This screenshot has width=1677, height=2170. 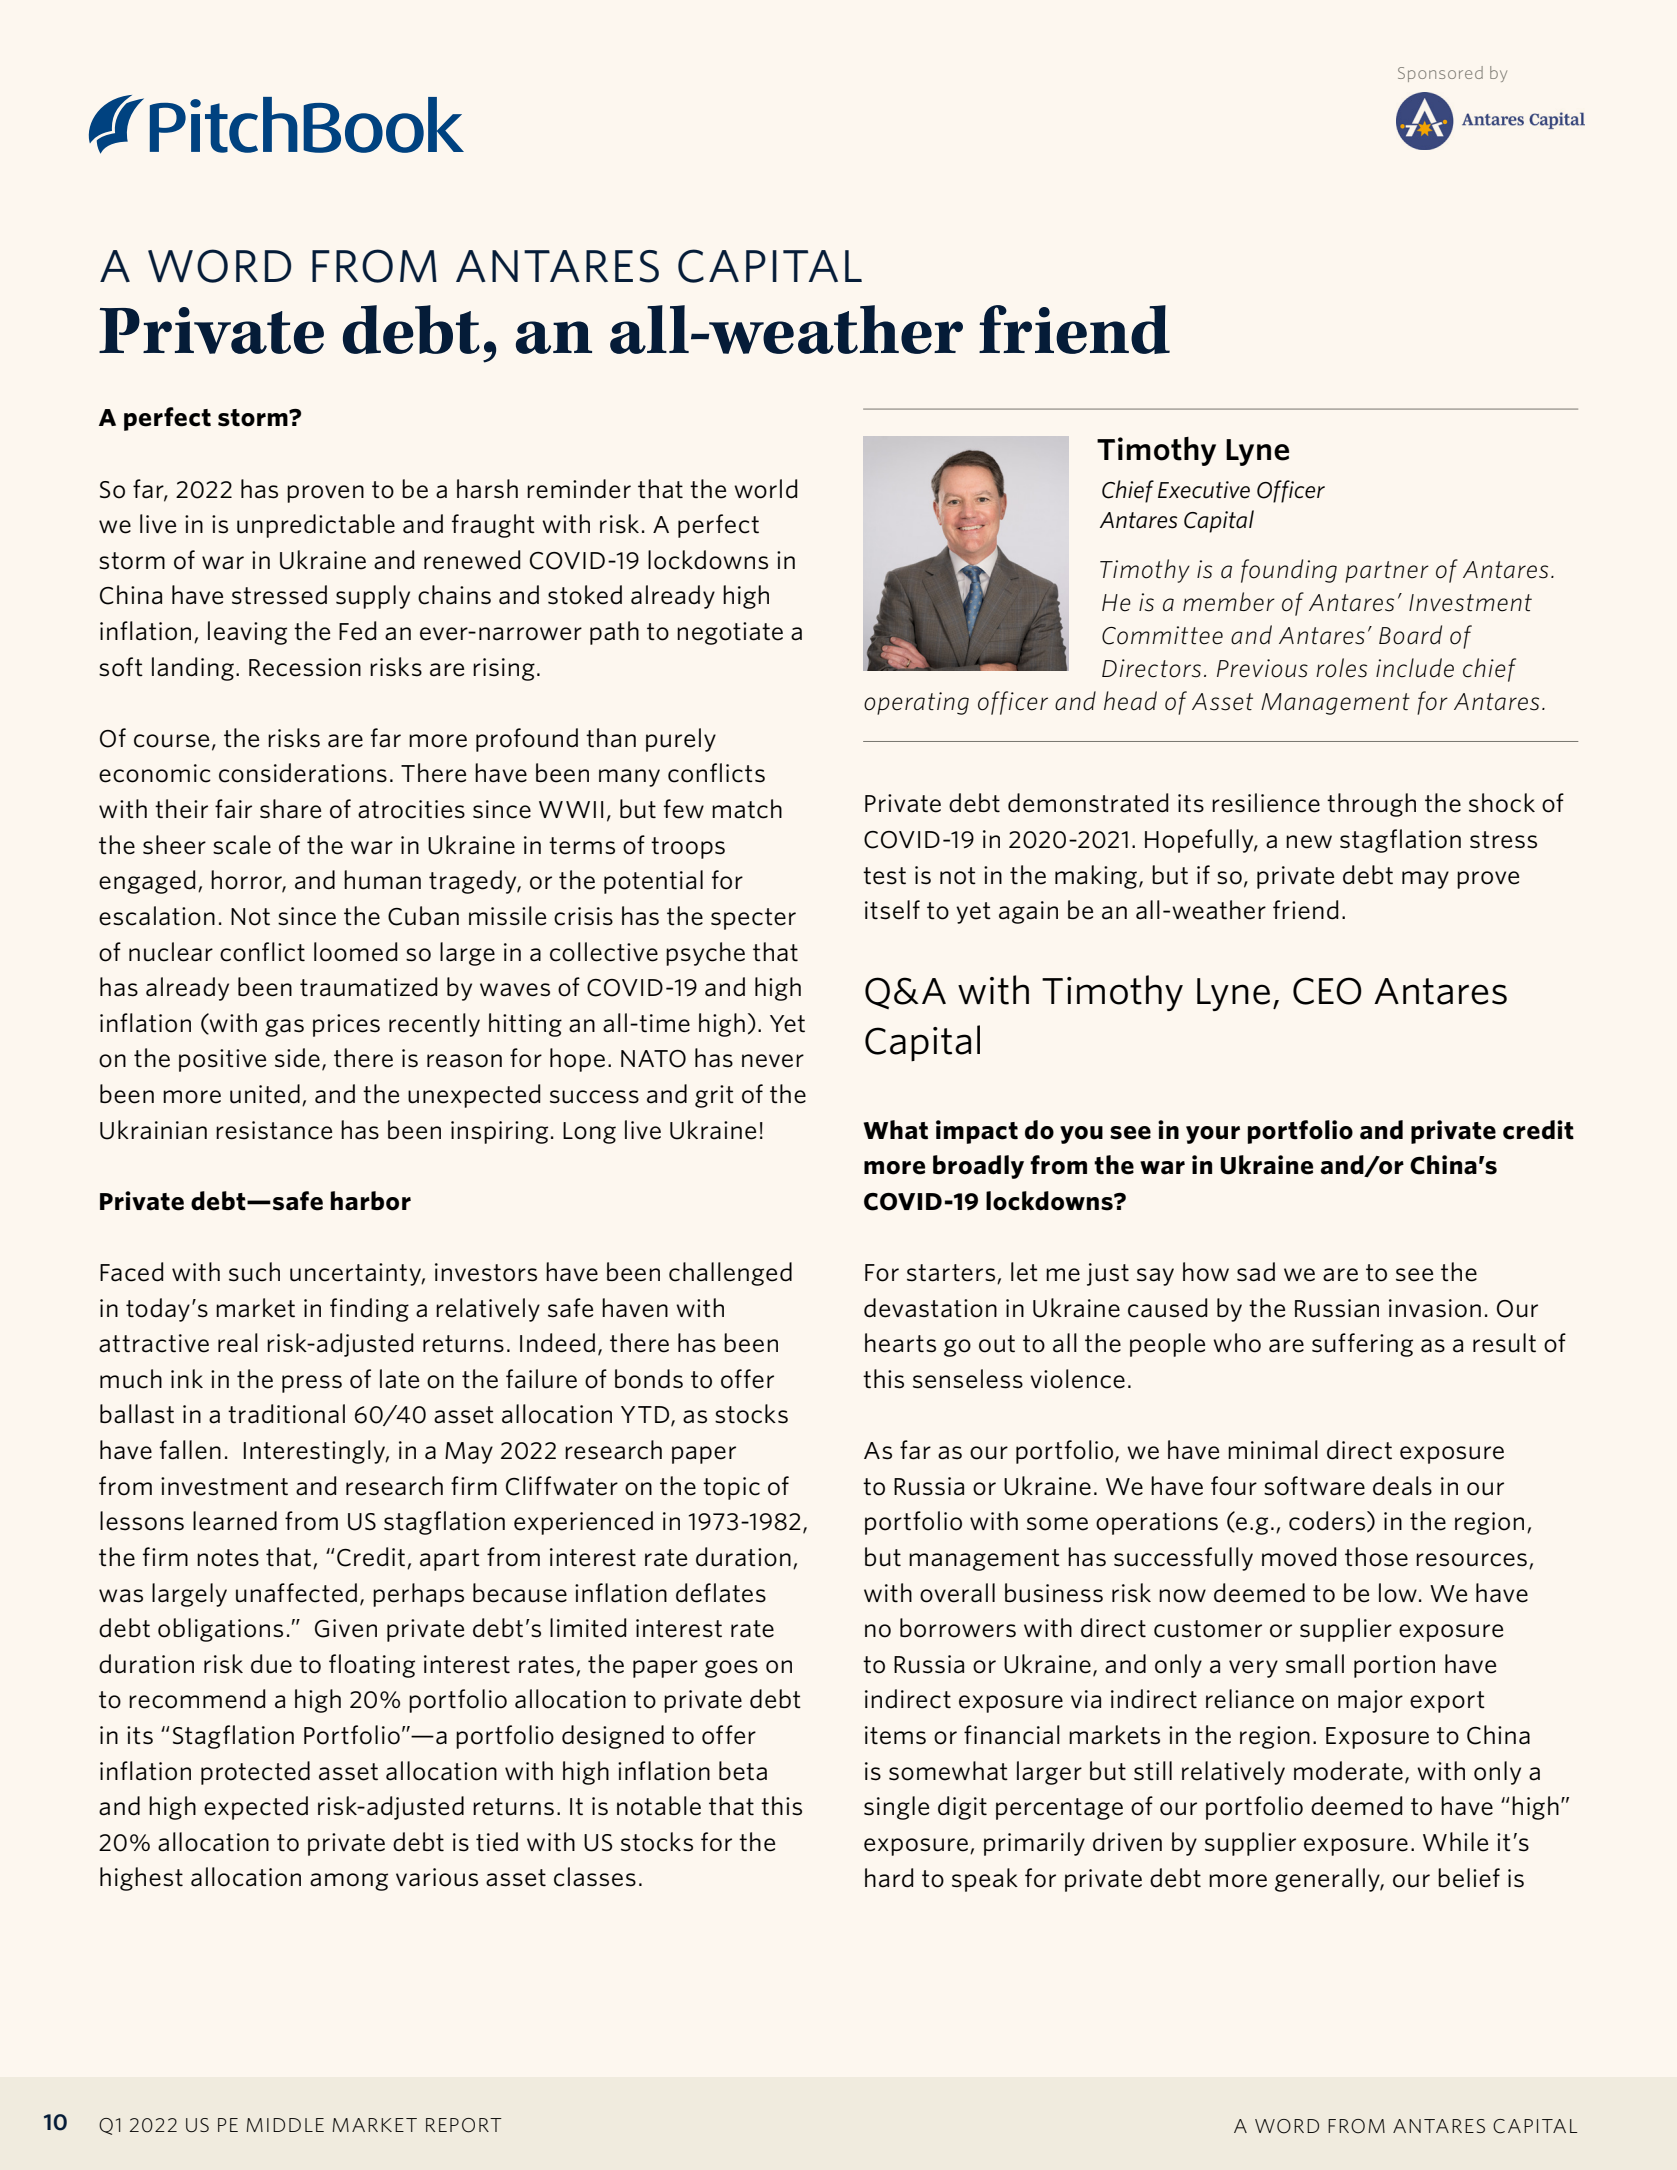 I want to click on MIDDLE, so click(x=285, y=2125).
